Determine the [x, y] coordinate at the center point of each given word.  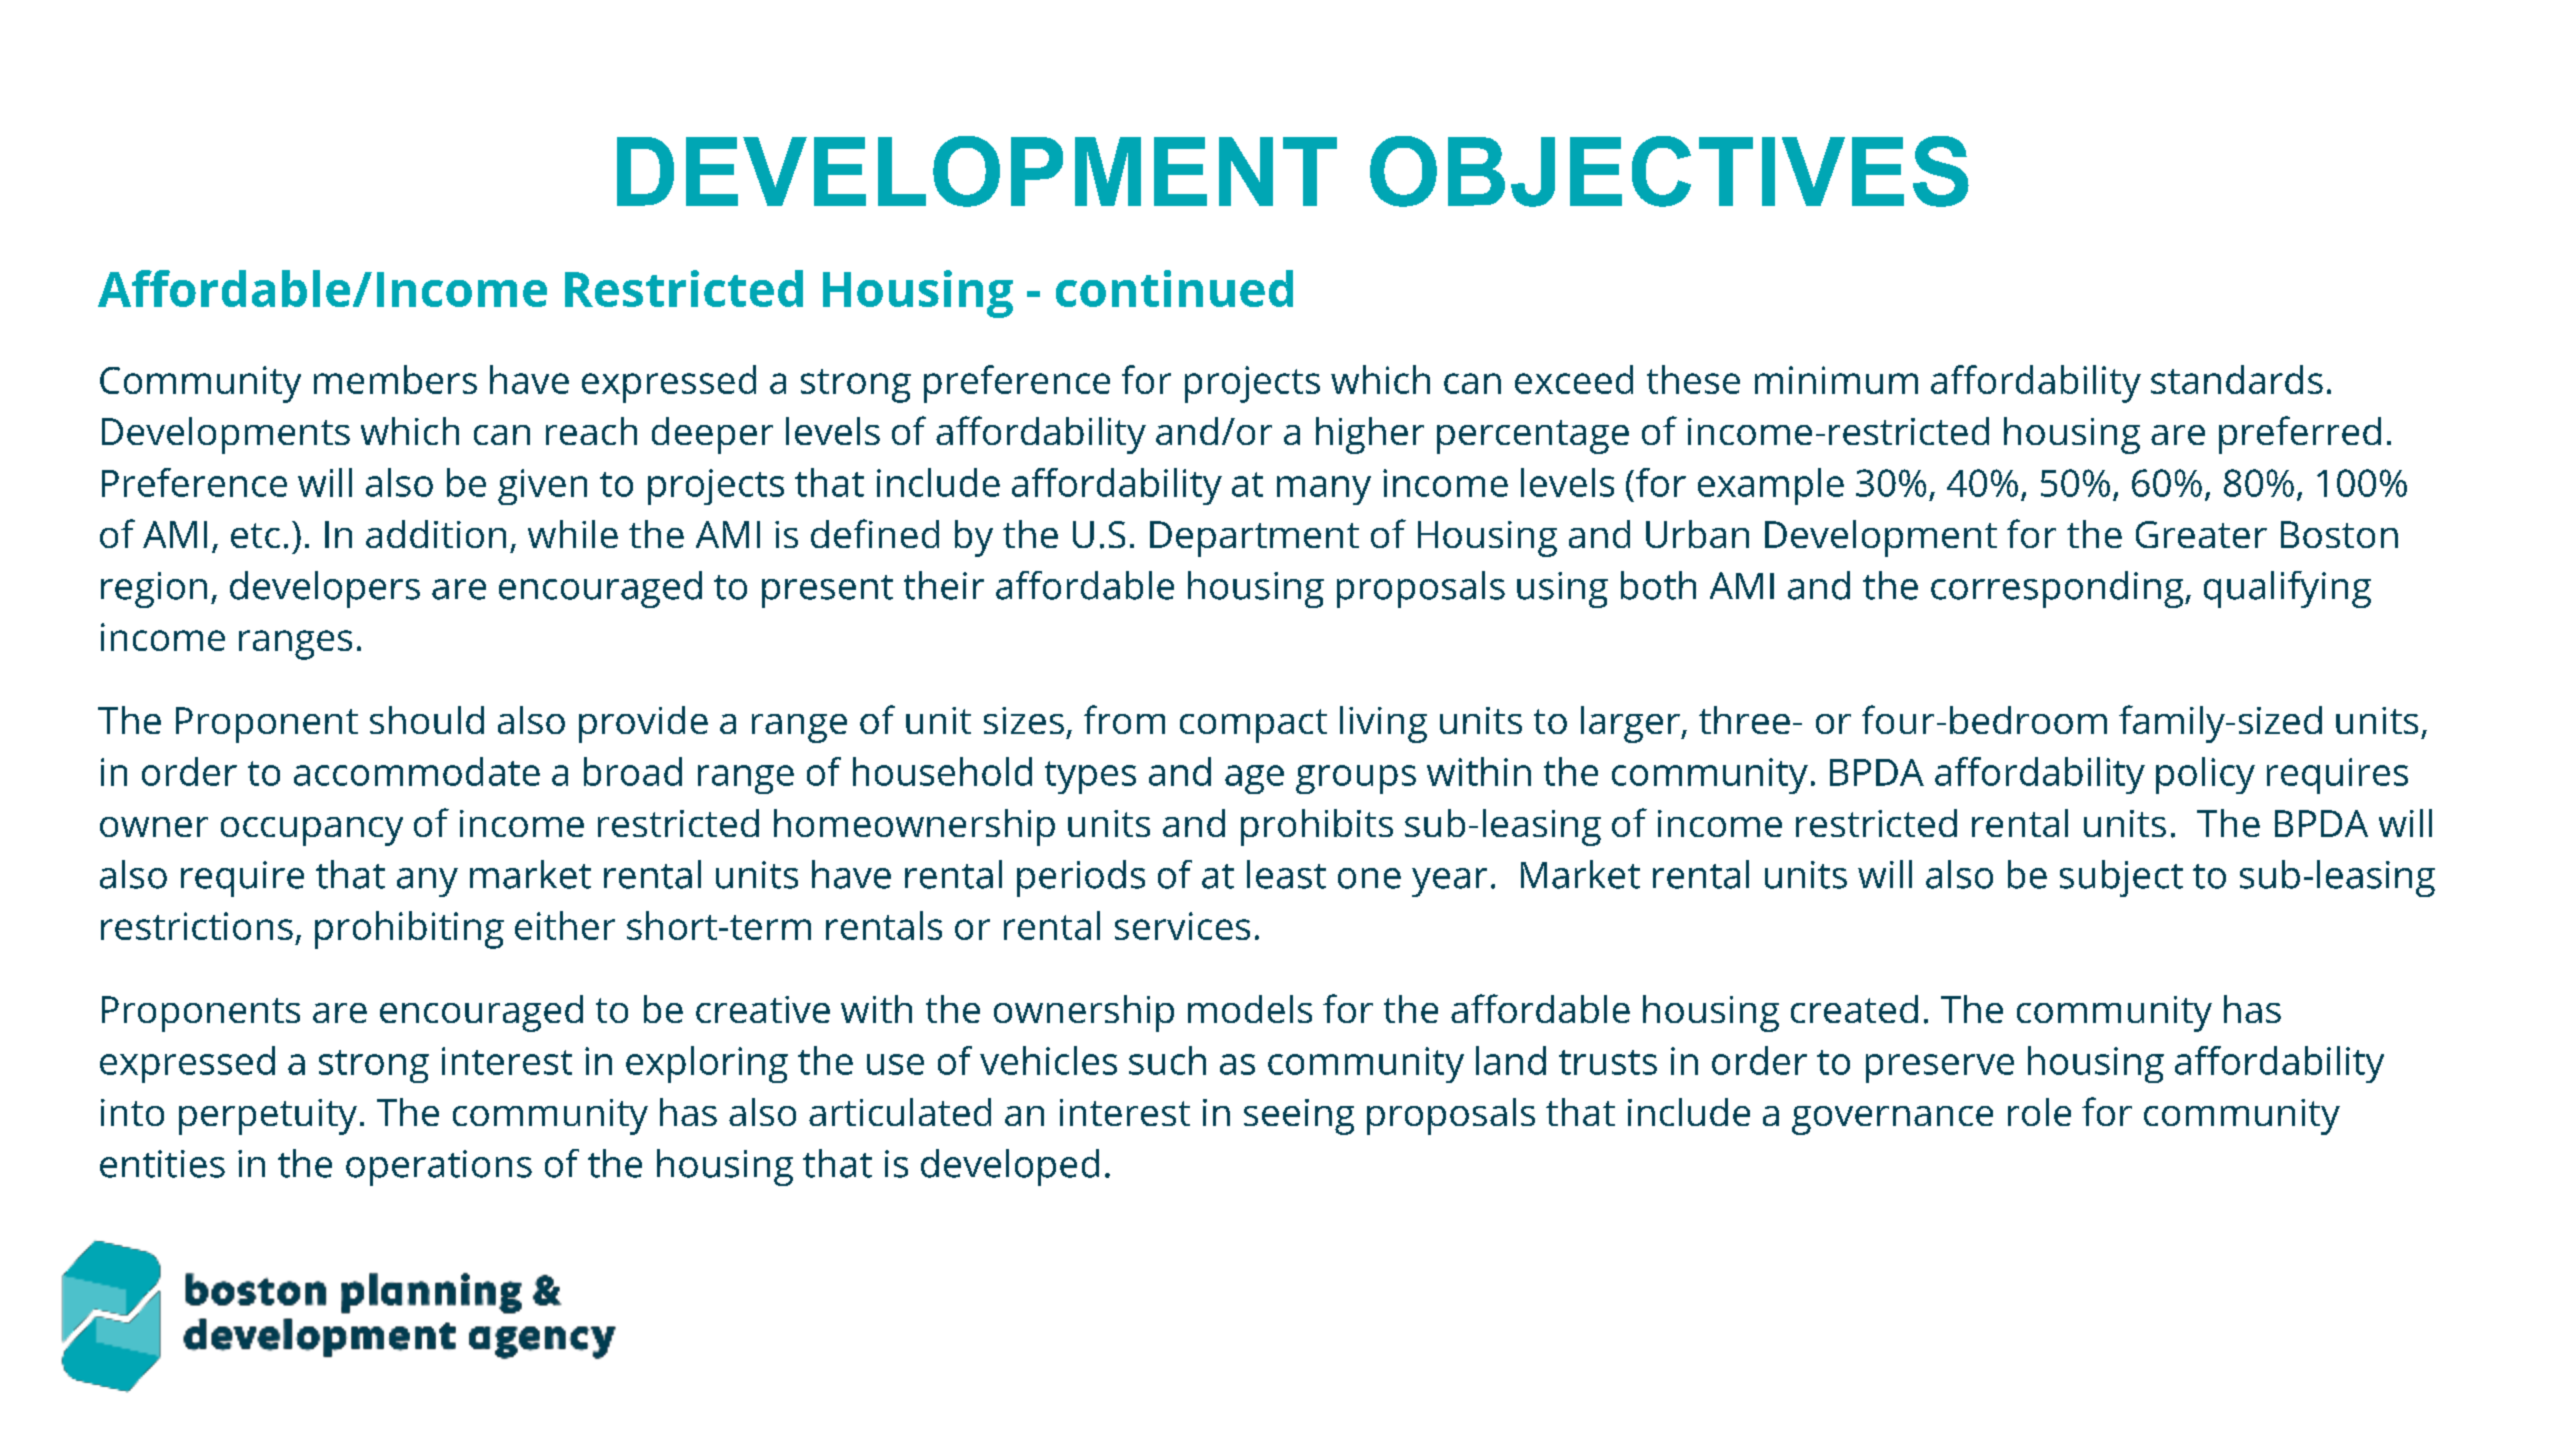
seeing [1299, 1117]
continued [1174, 288]
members [395, 379]
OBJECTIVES [1669, 171]
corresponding [2058, 589]
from [1124, 719]
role [2039, 1112]
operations [439, 1168]
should [427, 720]
